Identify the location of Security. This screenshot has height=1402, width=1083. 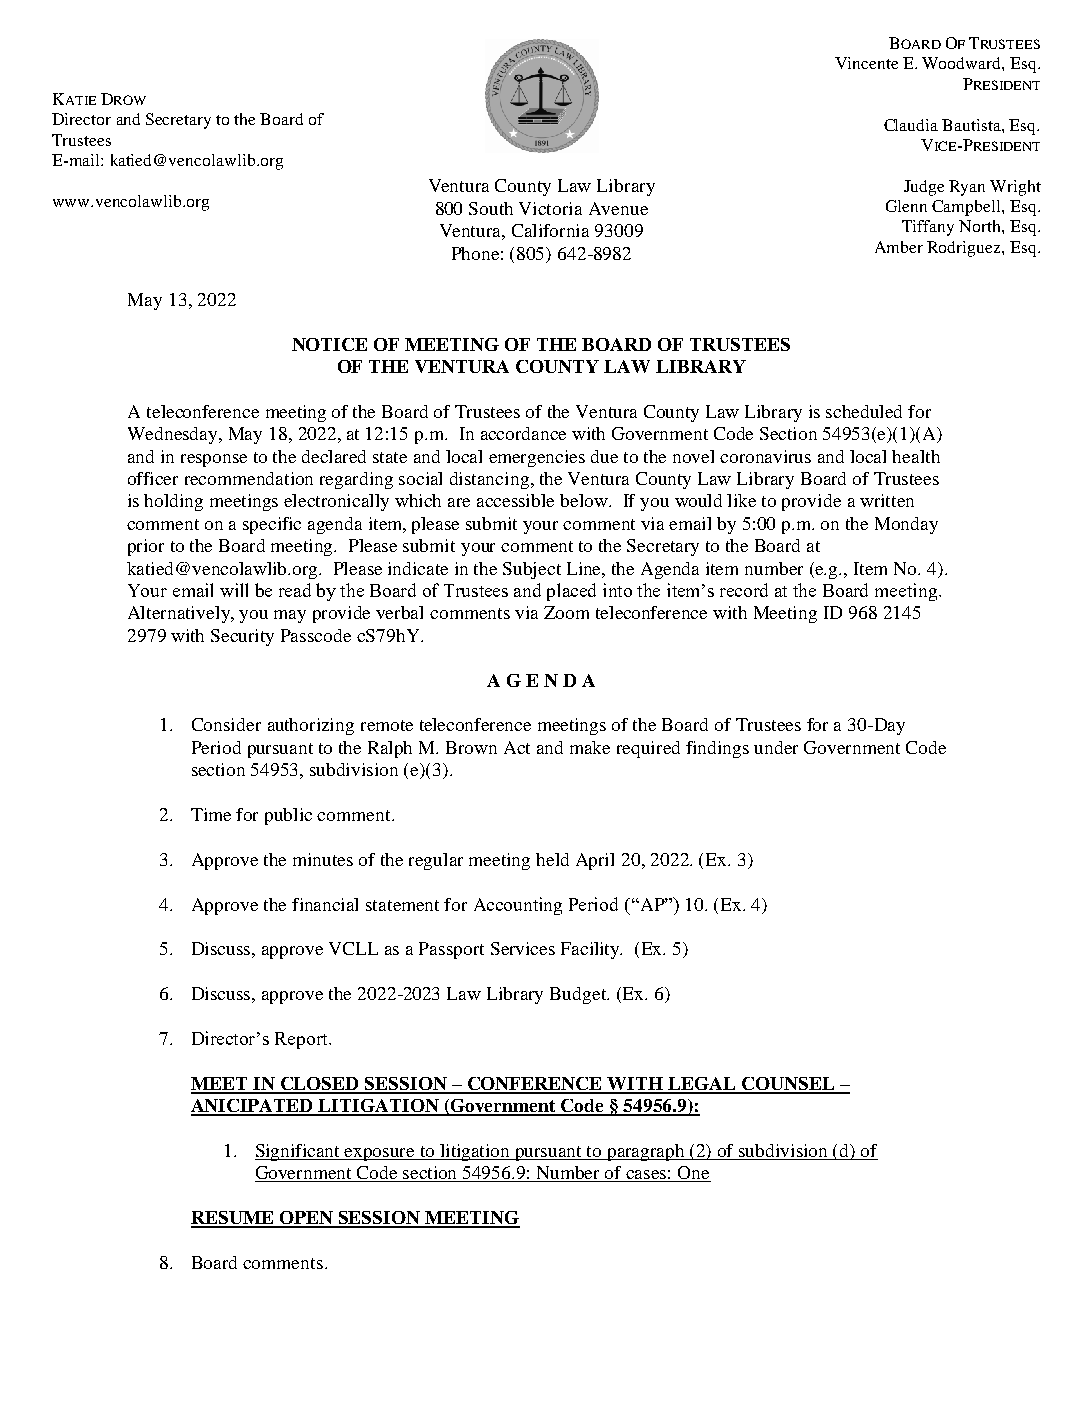
(242, 637).
